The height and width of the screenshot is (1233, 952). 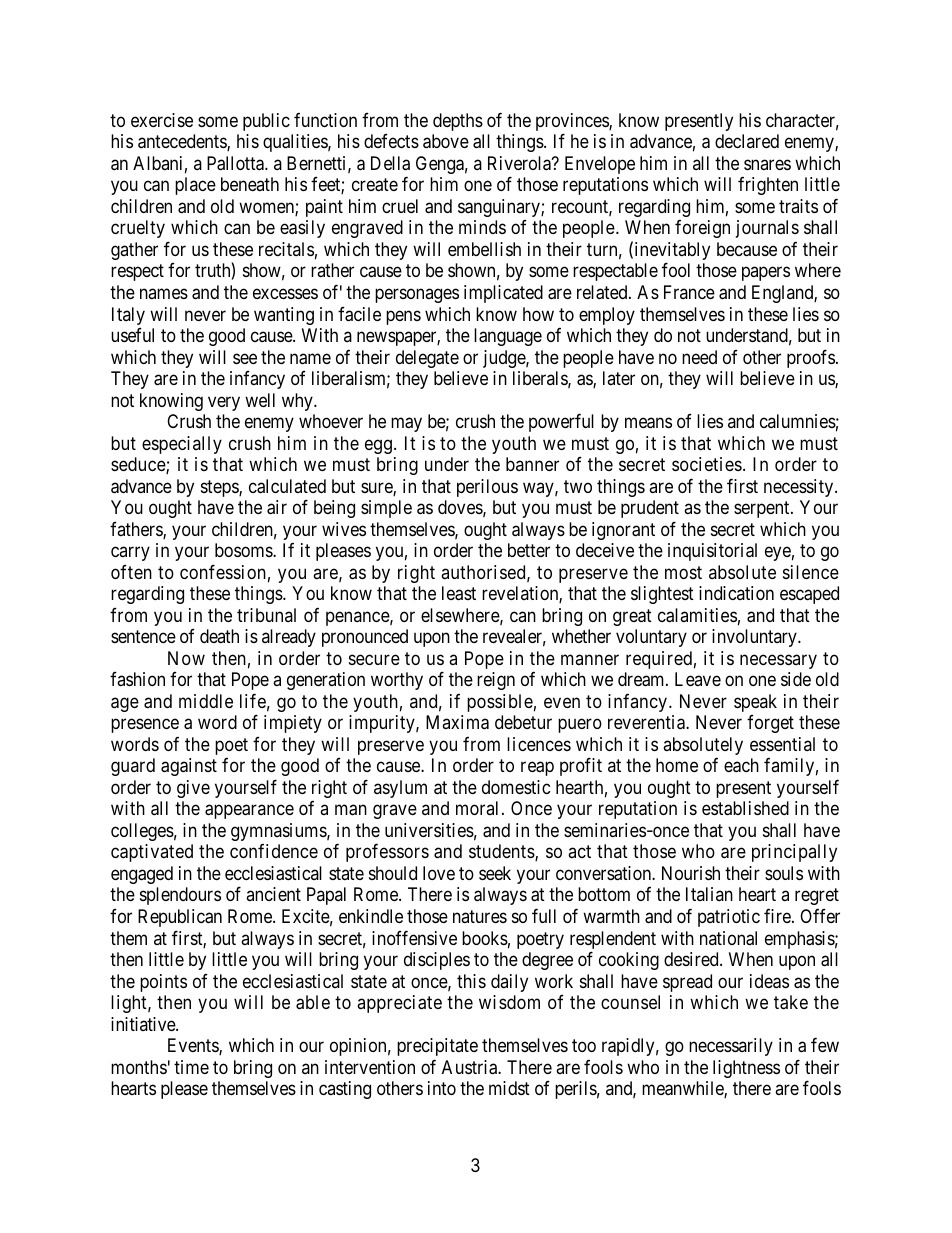 I want to click on precipitate, so click(x=437, y=1047).
